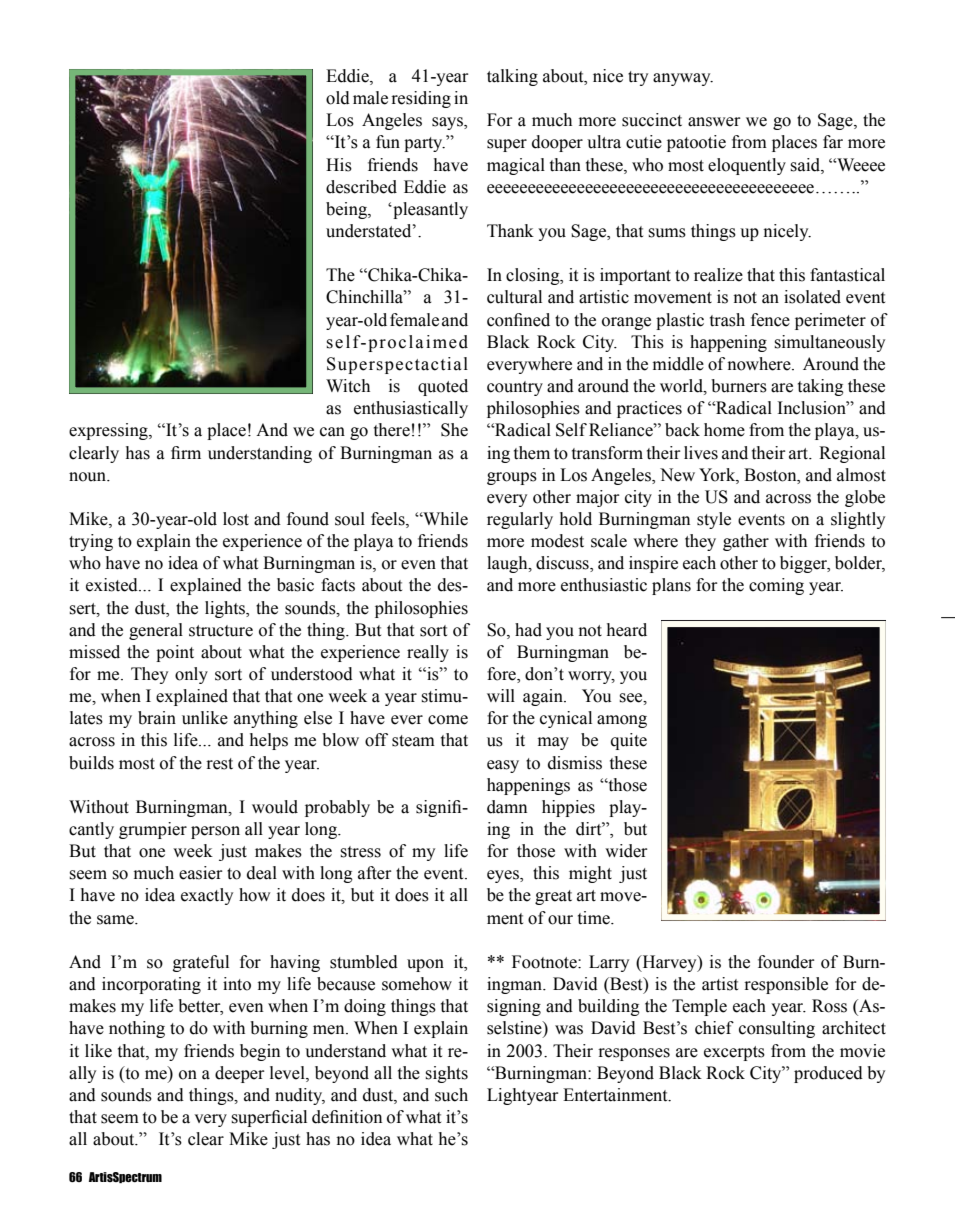  Describe the element at coordinates (503, 766) in the screenshot. I see `easy` at that location.
